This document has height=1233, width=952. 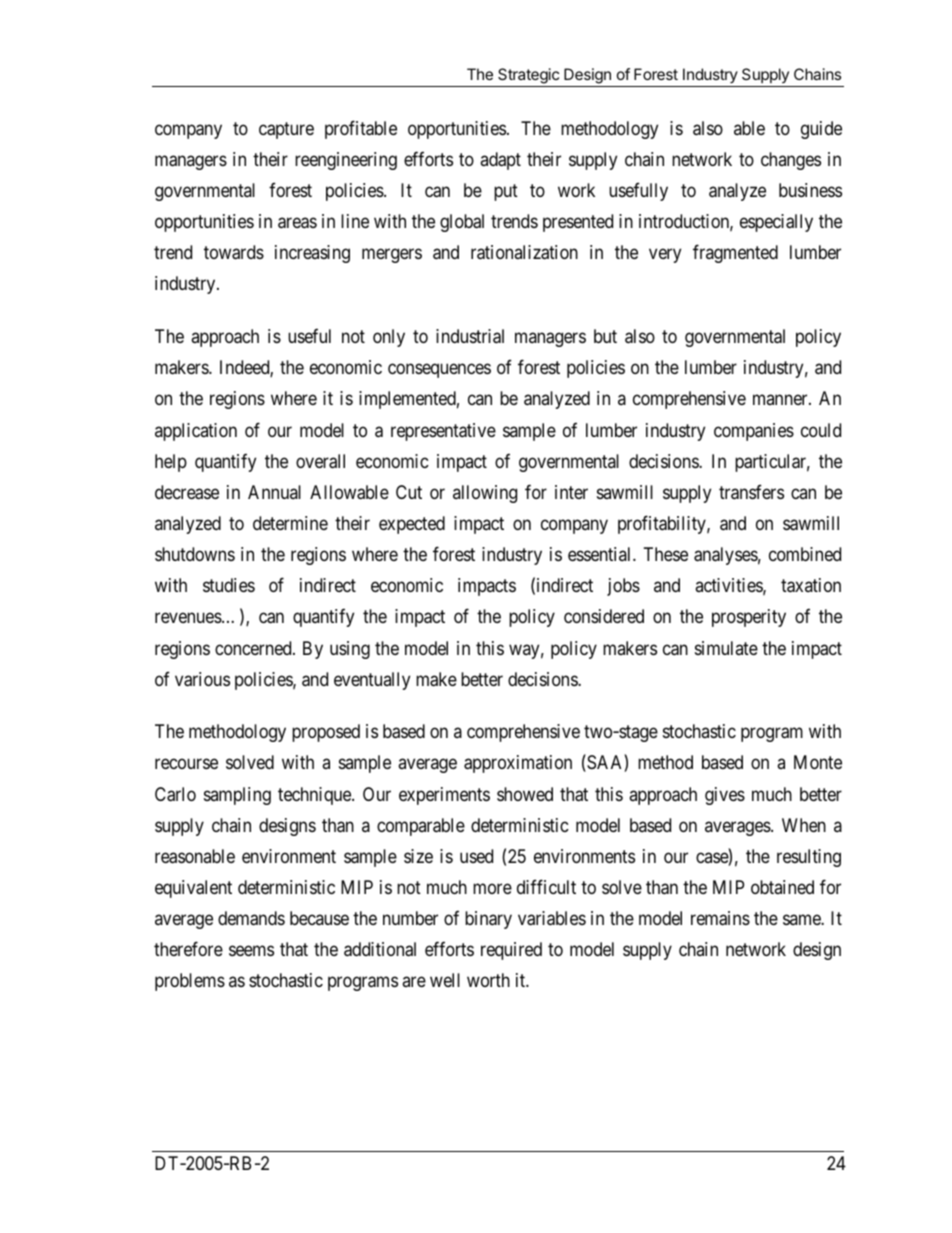 I want to click on Strategic, so click(x=528, y=77).
